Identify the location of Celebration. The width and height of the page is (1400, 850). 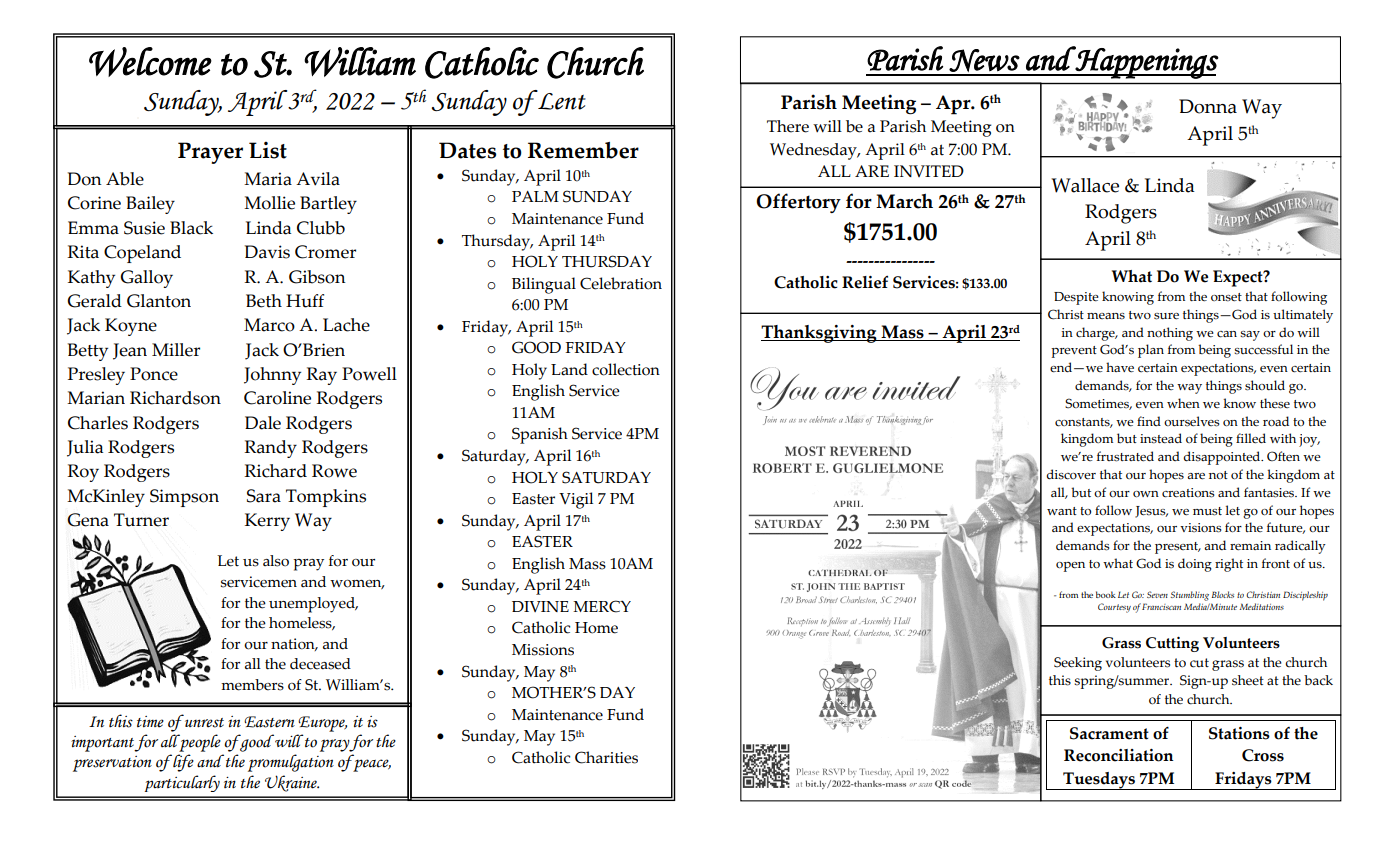
(621, 283).
